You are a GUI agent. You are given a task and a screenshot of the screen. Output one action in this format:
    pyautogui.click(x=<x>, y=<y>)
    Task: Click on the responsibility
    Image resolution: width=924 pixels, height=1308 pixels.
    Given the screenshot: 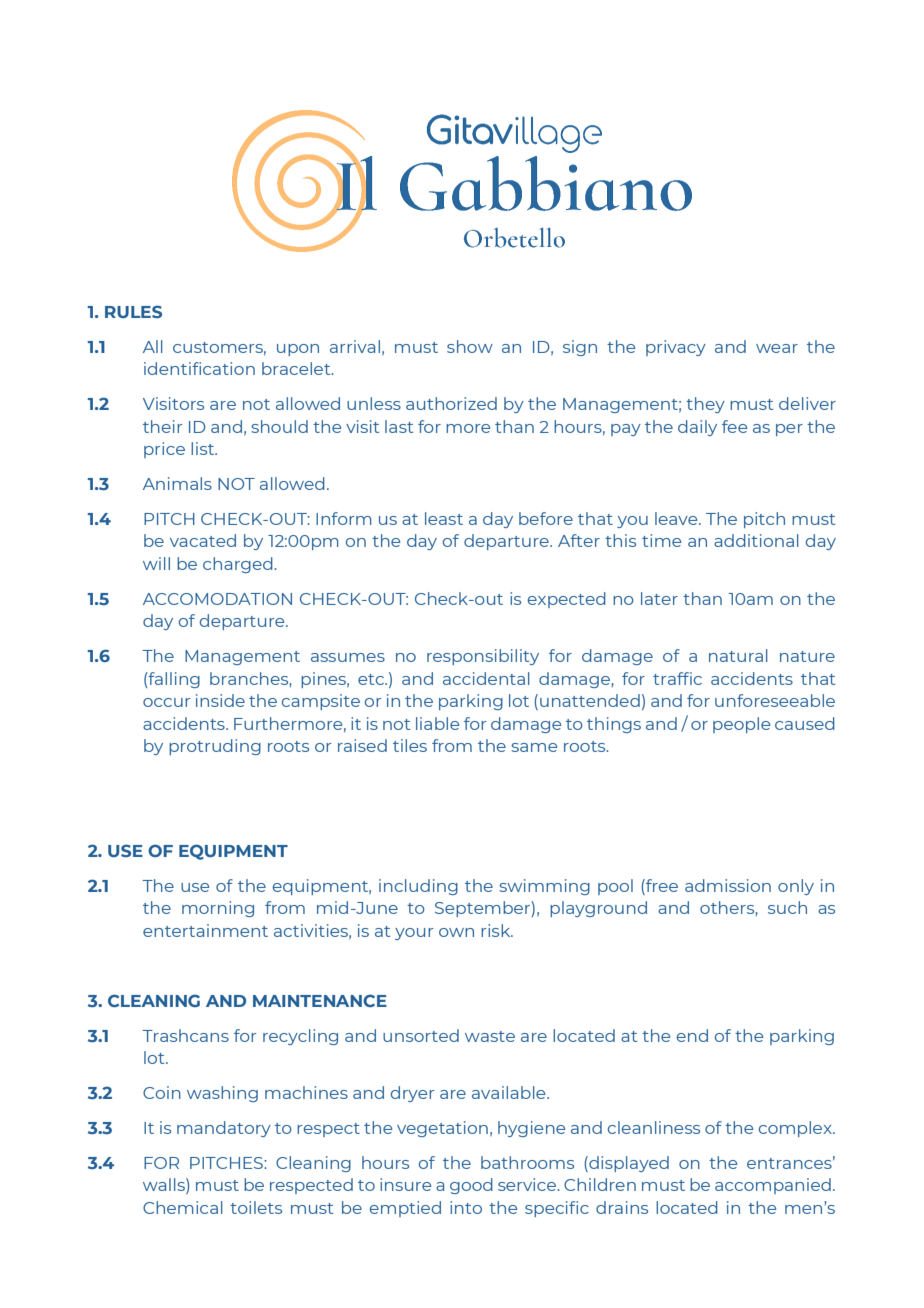 What is the action you would take?
    pyautogui.click(x=483, y=657)
